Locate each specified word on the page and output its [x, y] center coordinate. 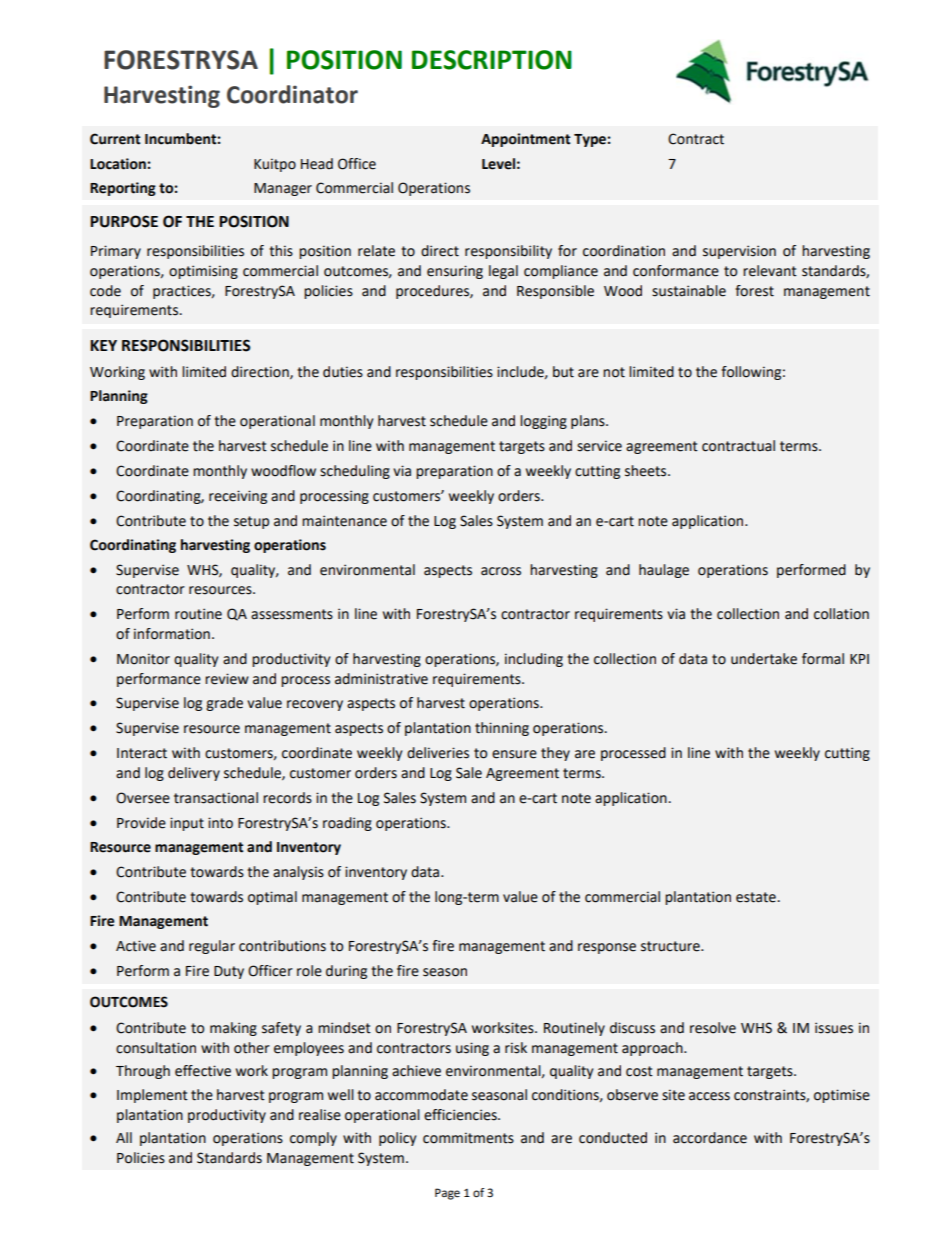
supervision [739, 252]
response [607, 948]
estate [756, 897]
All [124, 1137]
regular [212, 947]
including [534, 660]
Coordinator [292, 94]
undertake [764, 659]
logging [543, 422]
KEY [103, 345]
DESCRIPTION [492, 60]
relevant [770, 271]
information [172, 634]
